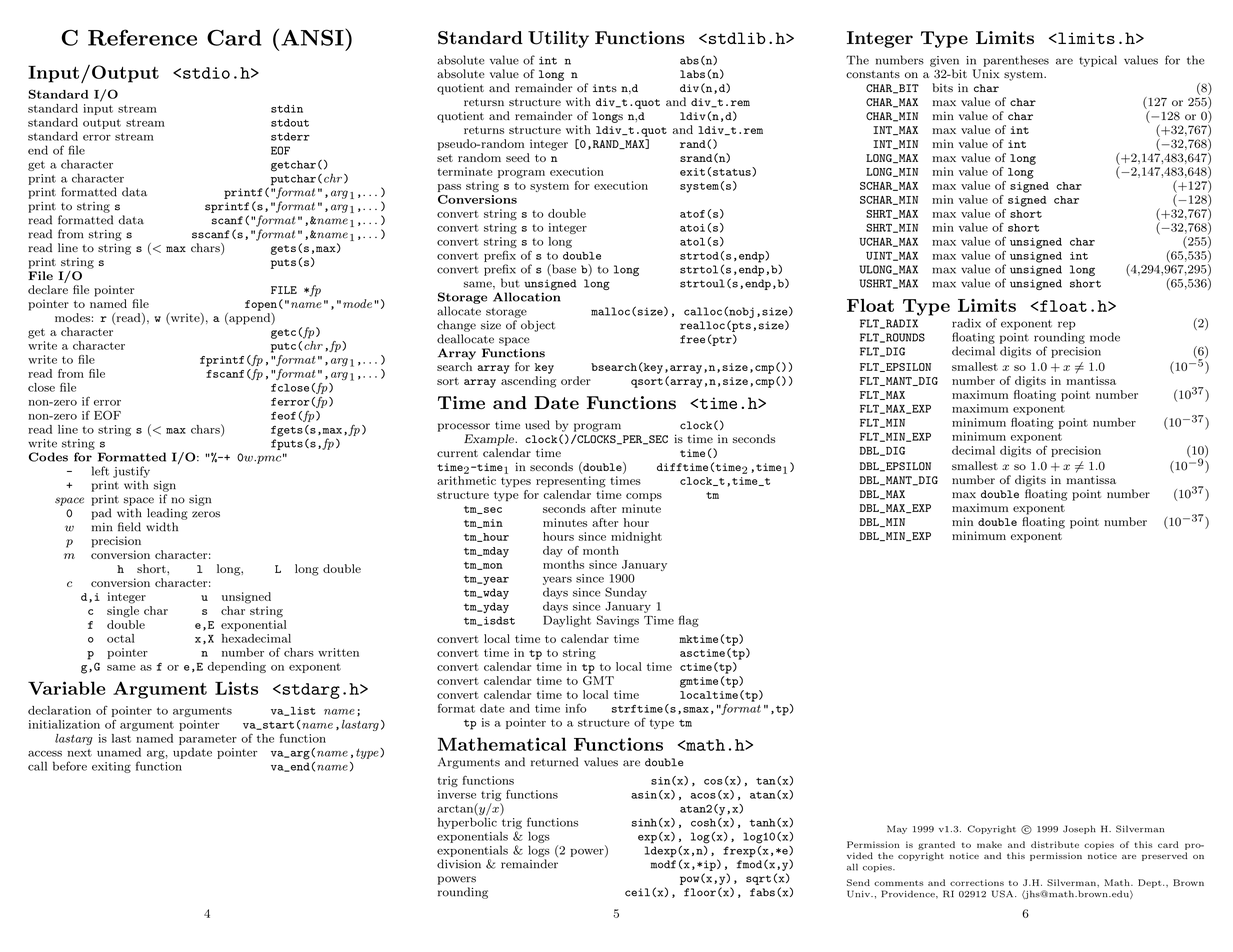  What do you see at coordinates (1016, 61) in the page?
I see `parentheses` at bounding box center [1016, 61].
